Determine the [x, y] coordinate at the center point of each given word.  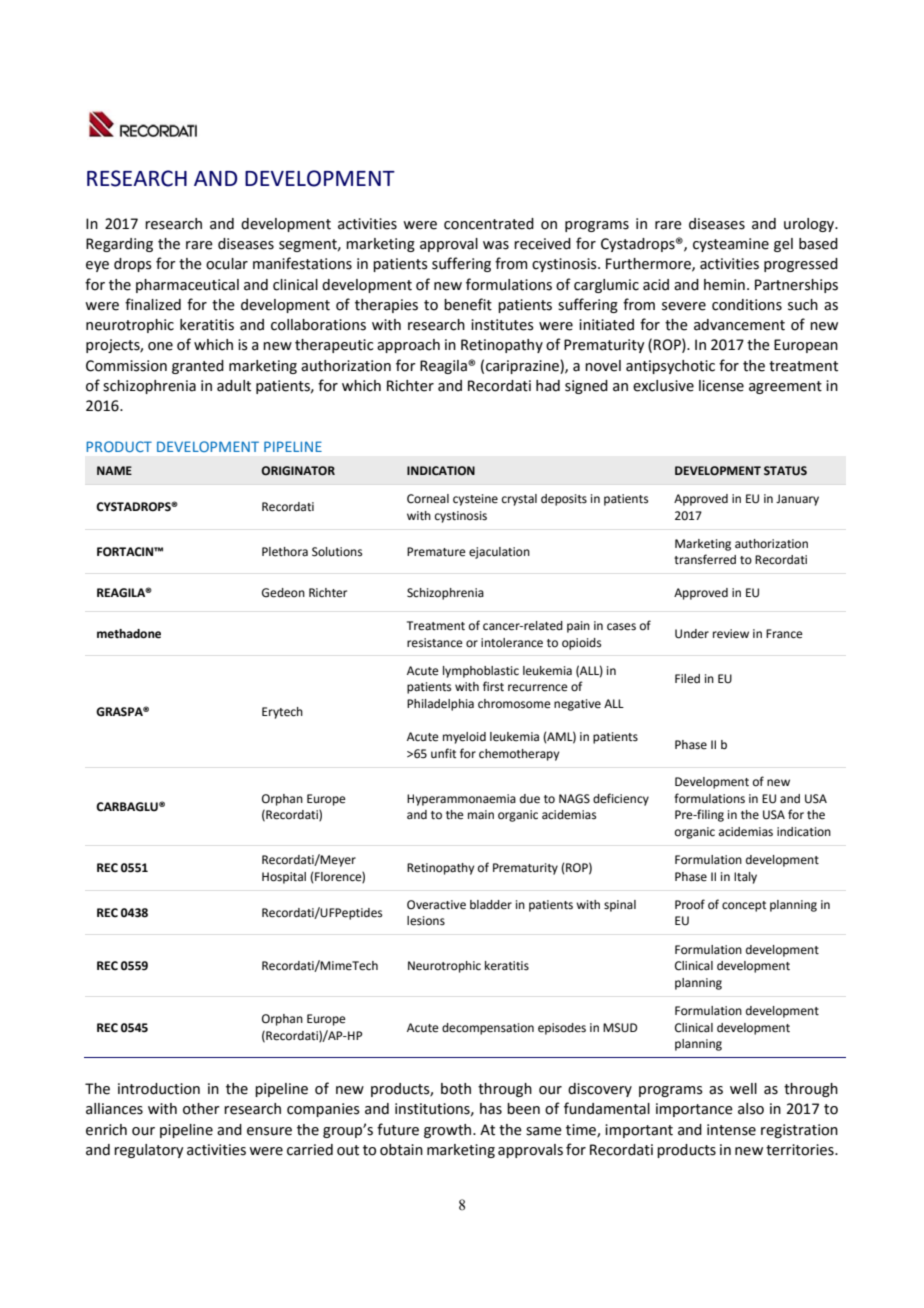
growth [449, 1131]
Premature [436, 552]
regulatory [149, 1151]
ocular [227, 264]
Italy [745, 878]
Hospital [284, 878]
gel [783, 245]
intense [731, 1130]
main [481, 815]
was [496, 245]
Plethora [285, 552]
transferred [705, 559]
